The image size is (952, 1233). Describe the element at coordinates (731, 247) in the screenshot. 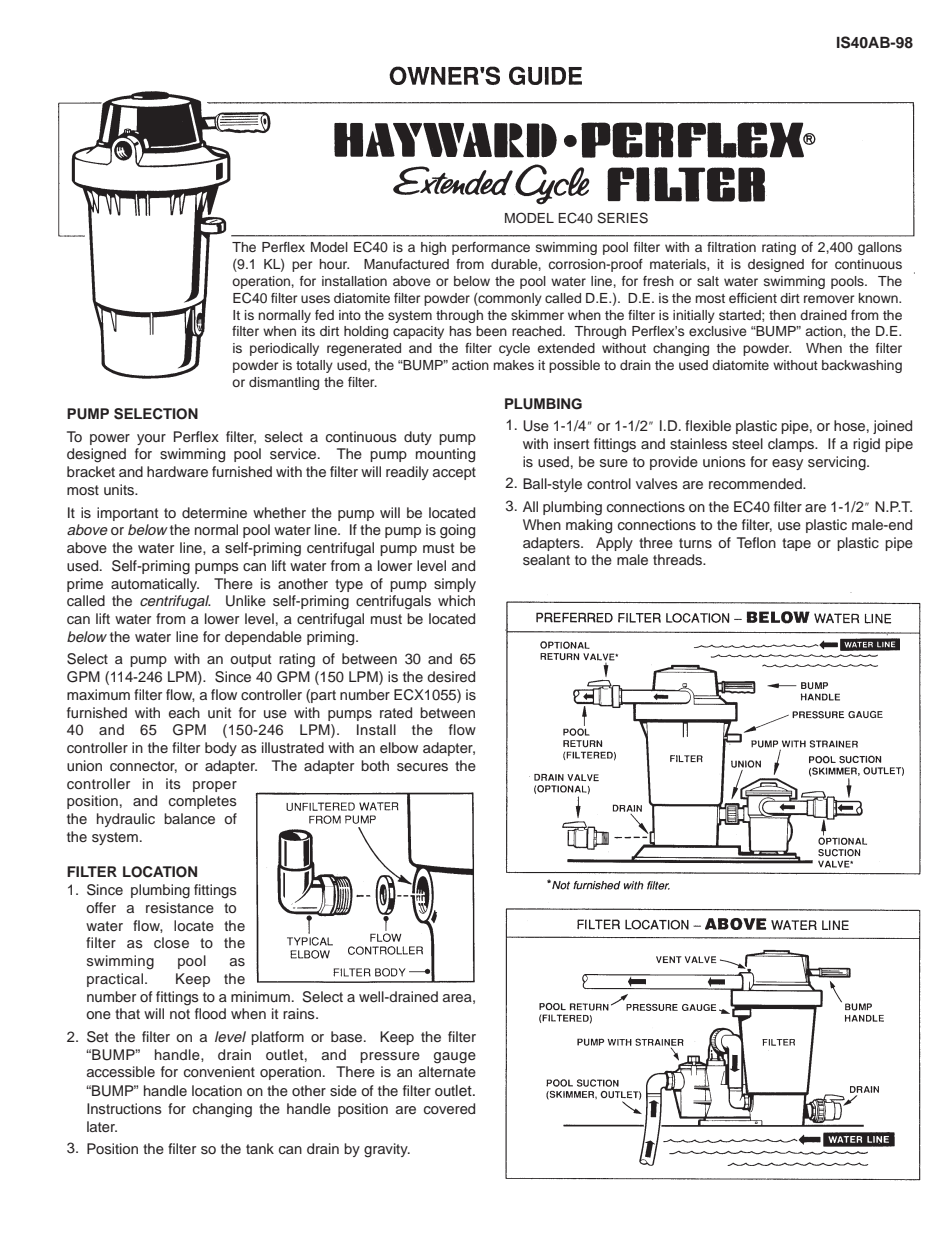

I see `filtration` at that location.
